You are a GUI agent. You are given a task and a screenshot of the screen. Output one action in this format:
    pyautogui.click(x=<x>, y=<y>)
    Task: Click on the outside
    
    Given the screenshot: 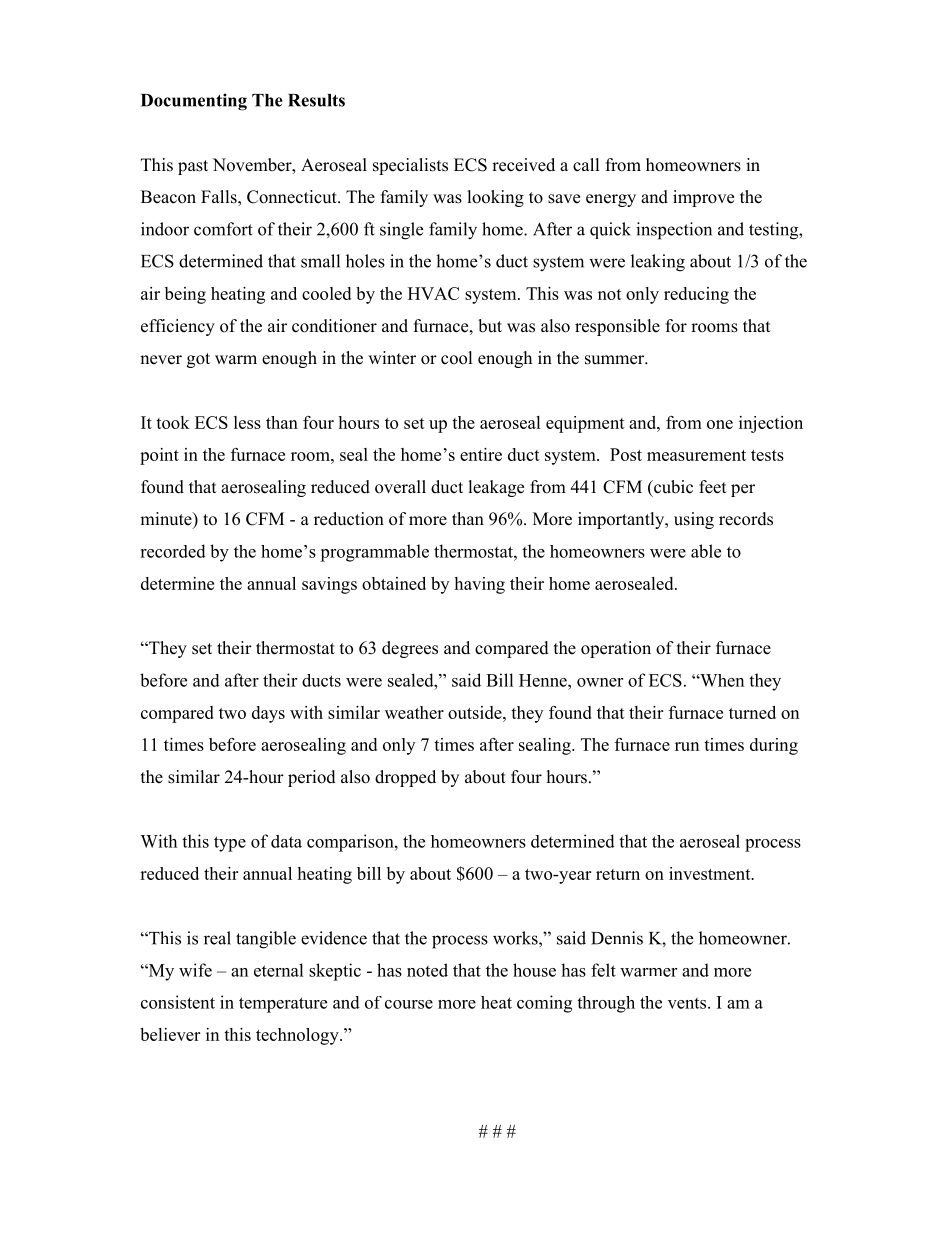 What is the action you would take?
    pyautogui.click(x=476, y=712)
